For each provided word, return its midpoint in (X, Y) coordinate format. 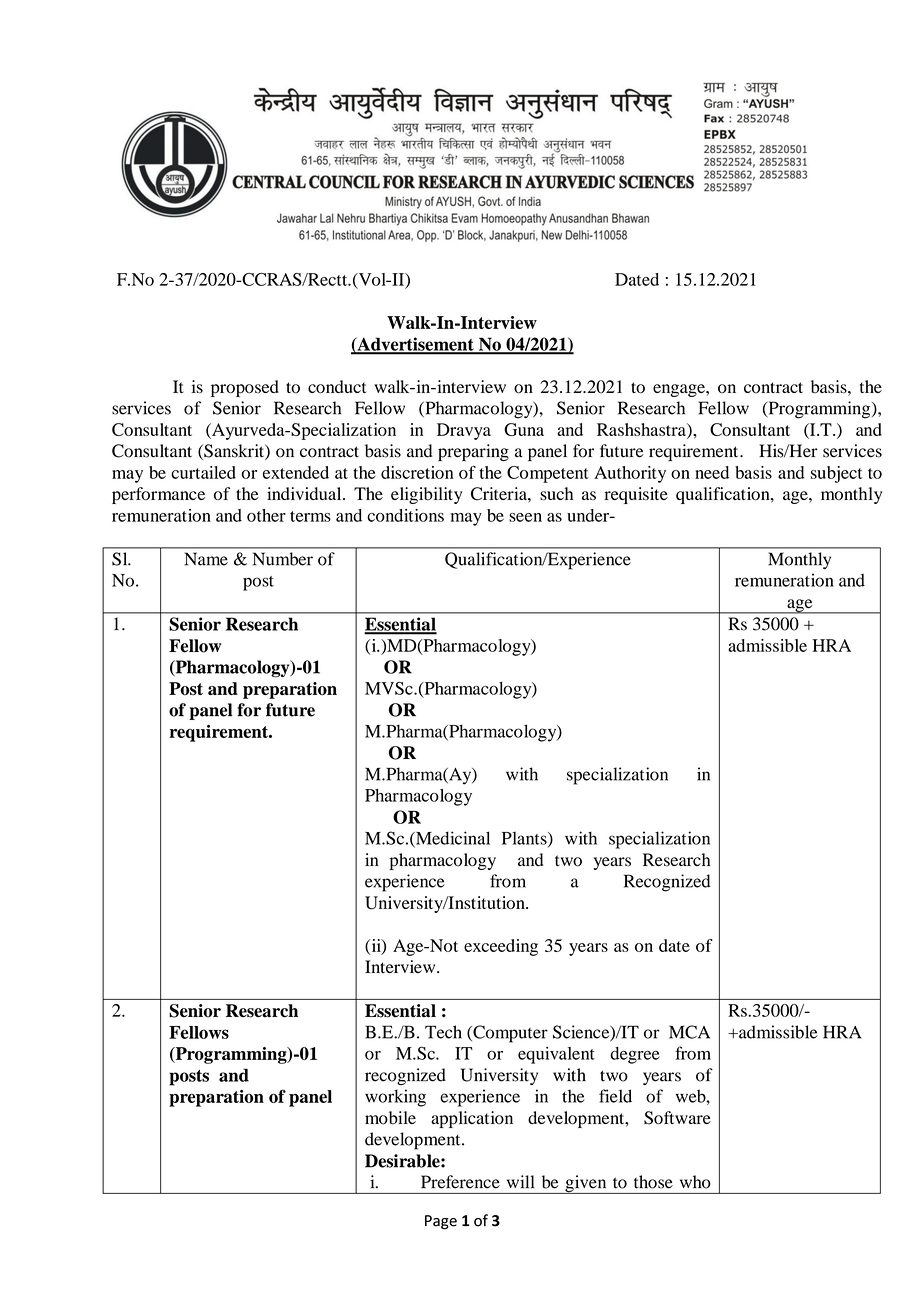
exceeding (501, 947)
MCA (689, 1032)
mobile (390, 1118)
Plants (525, 839)
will (520, 1181)
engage (680, 390)
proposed (245, 388)
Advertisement (415, 345)
